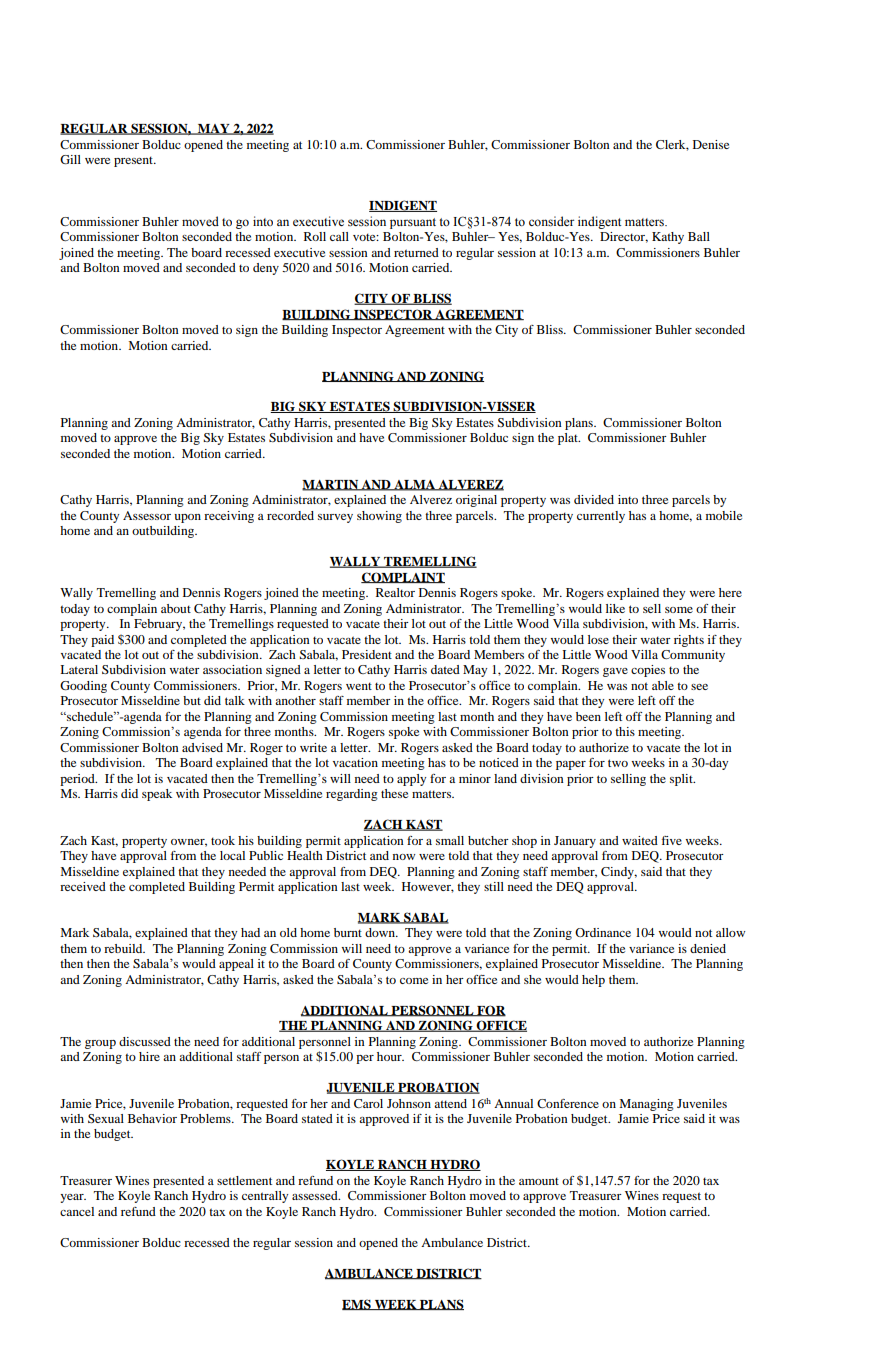 The image size is (887, 1372). I want to click on went, so click(359, 686).
